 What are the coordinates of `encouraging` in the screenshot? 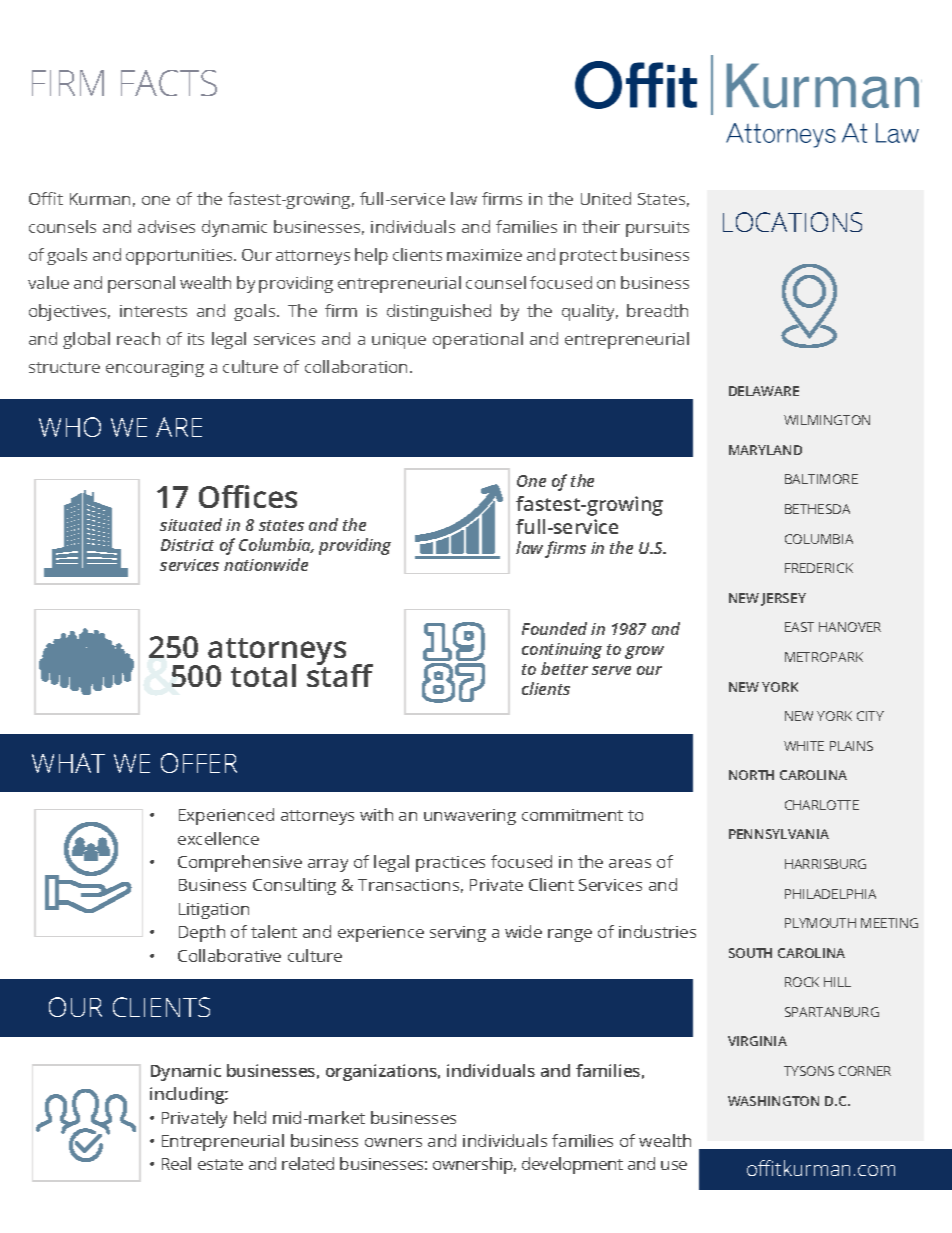 It's located at (155, 369).
